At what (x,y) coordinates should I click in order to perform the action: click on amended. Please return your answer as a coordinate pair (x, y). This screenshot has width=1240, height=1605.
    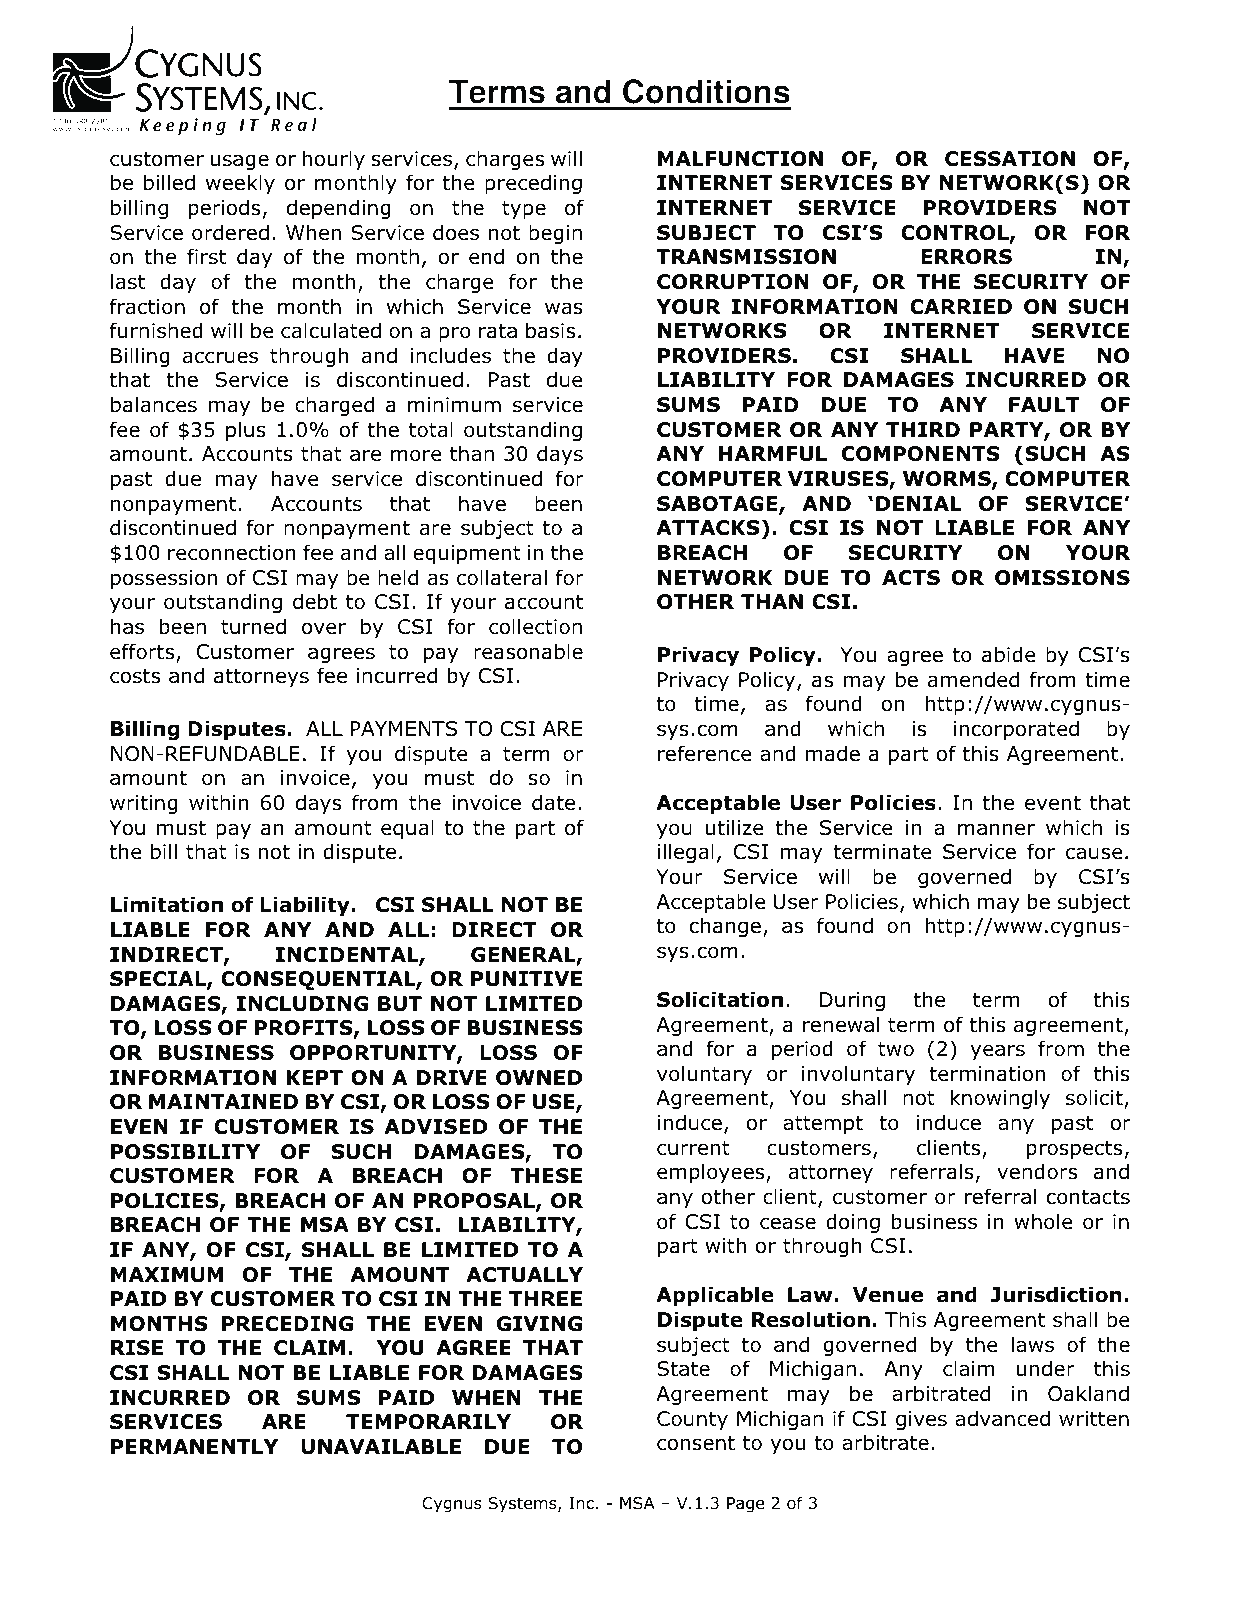
    Looking at the image, I should click on (973, 679).
